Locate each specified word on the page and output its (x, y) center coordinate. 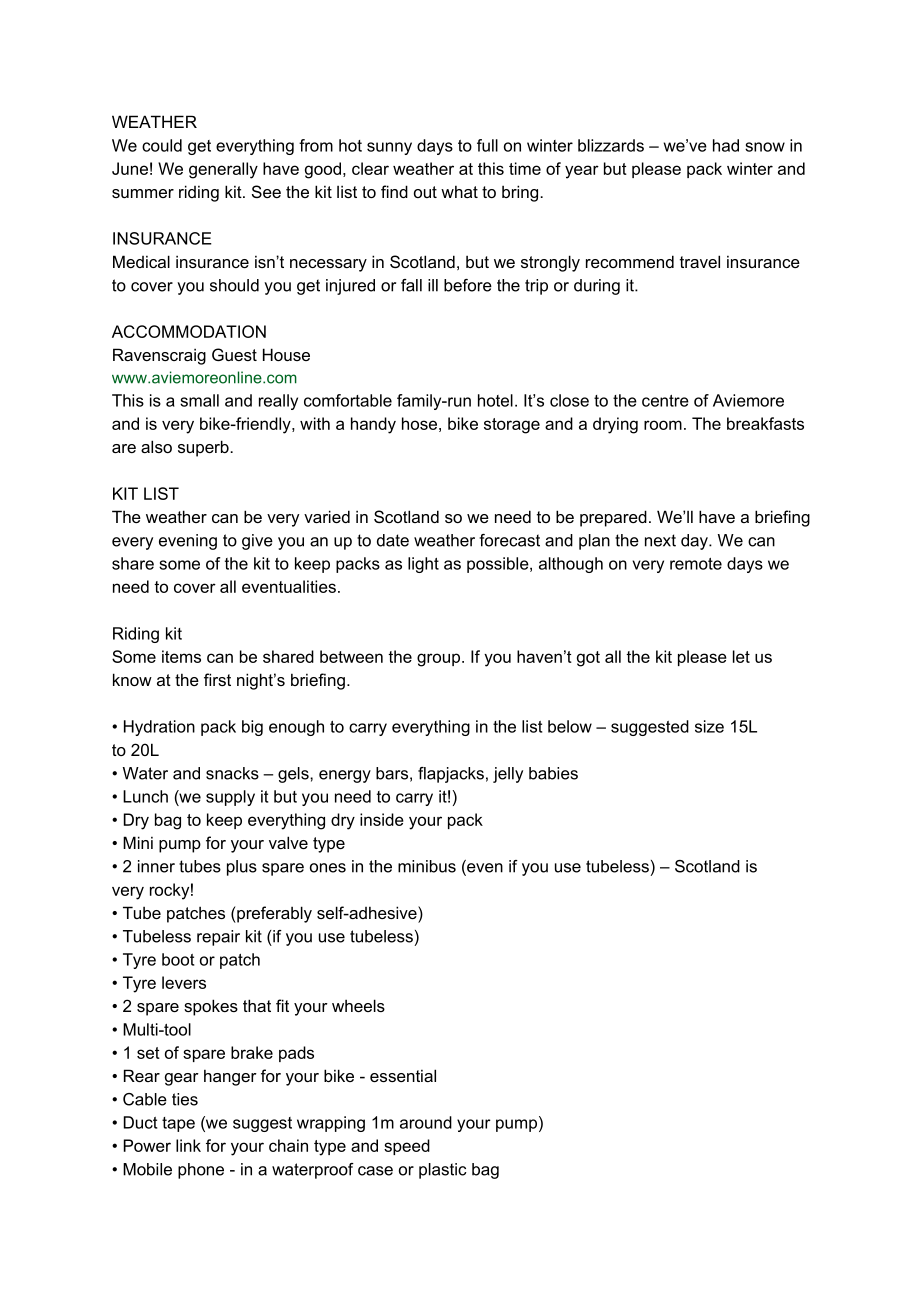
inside (382, 819)
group (438, 660)
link (188, 1145)
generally (223, 170)
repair (218, 938)
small (199, 400)
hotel (495, 400)
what (459, 191)
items (181, 656)
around (426, 1122)
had (726, 145)
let (741, 656)
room (663, 425)
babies (553, 773)
